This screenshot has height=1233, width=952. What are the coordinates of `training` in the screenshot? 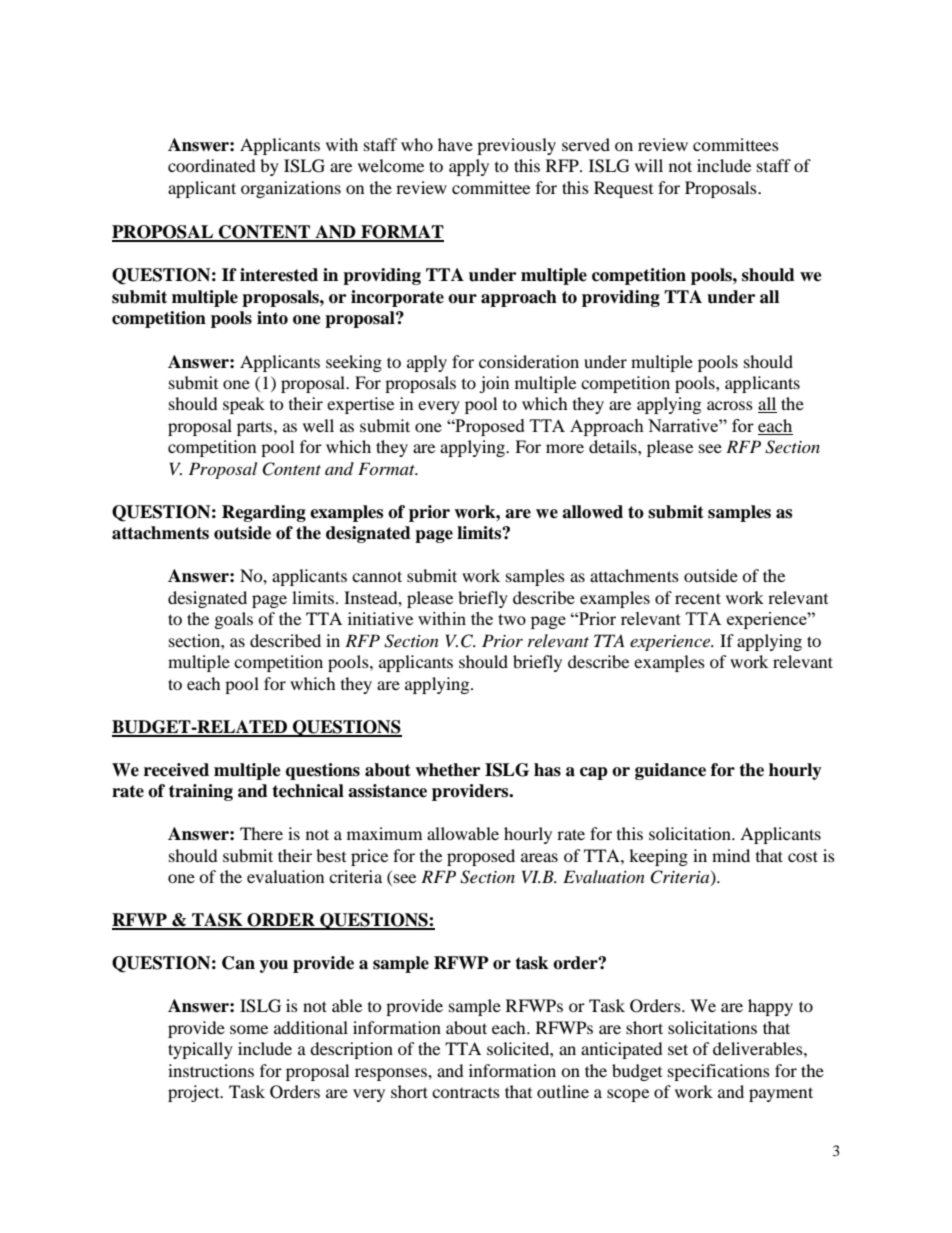 It's located at (201, 792).
